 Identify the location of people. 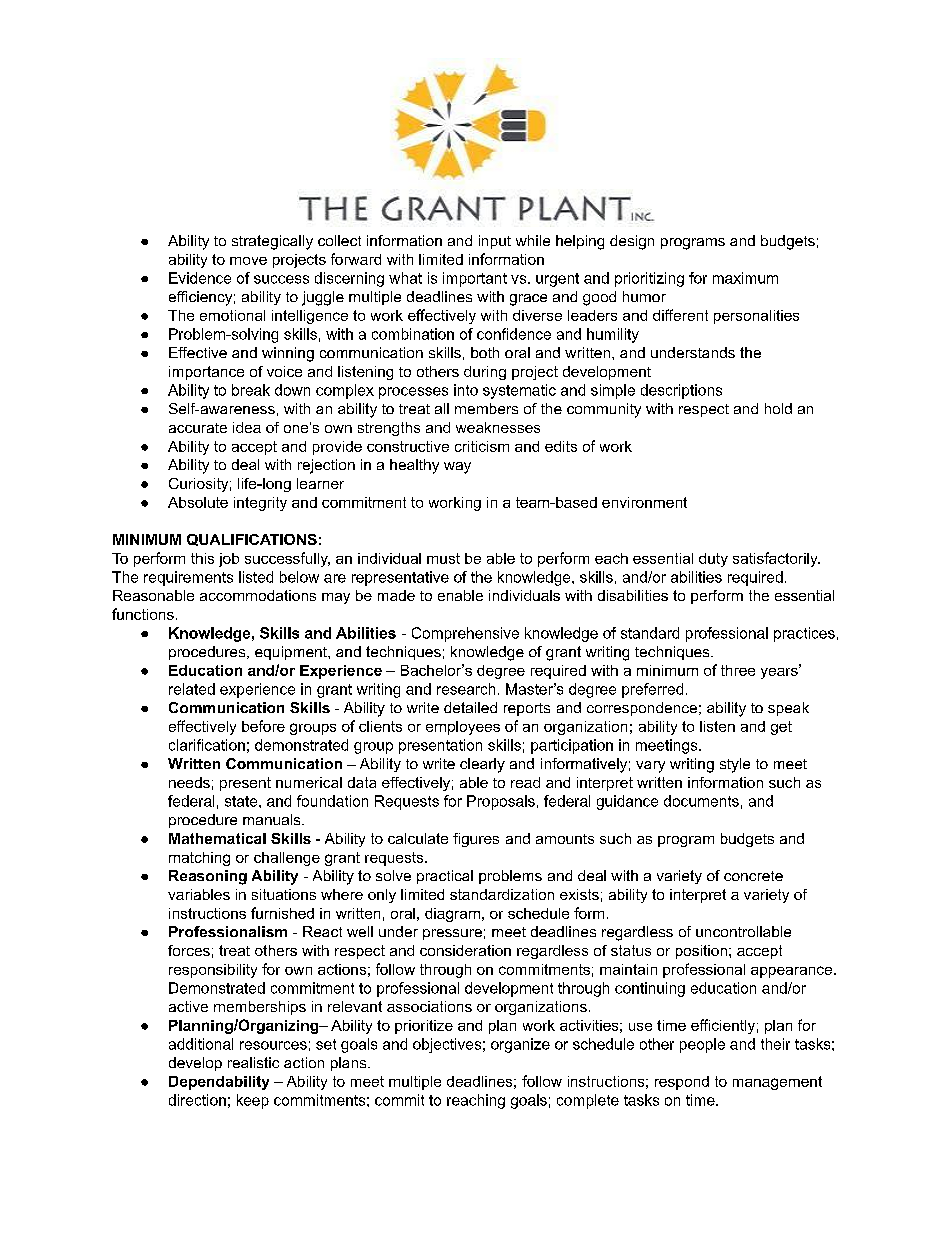
(702, 1045).
